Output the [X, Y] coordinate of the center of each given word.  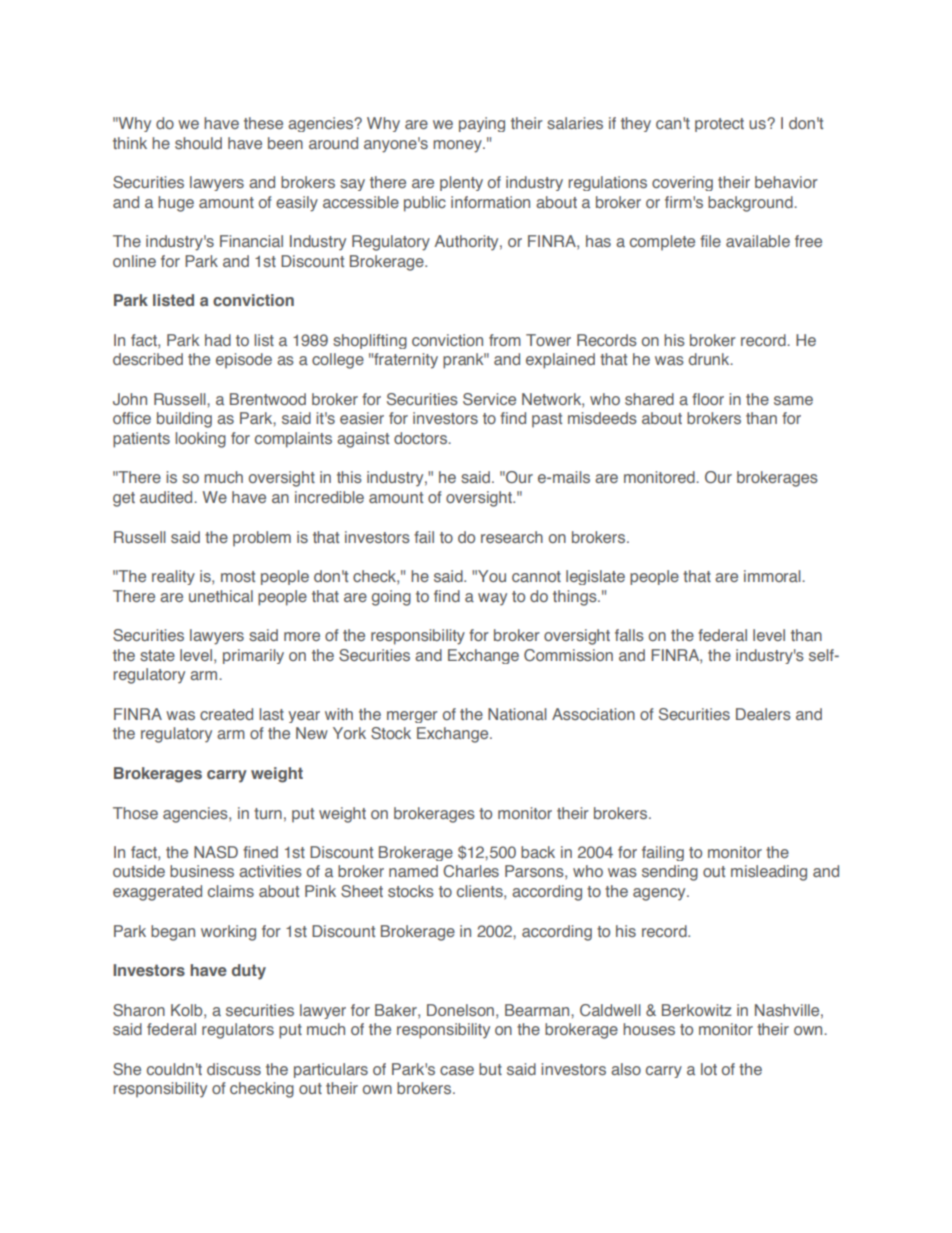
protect [719, 125]
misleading [769, 873]
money [458, 146]
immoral [773, 576]
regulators [238, 1031]
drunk [710, 359]
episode [244, 360]
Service [489, 399]
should [198, 143]
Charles [471, 871]
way [492, 599]
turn [268, 813]
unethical [221, 596]
